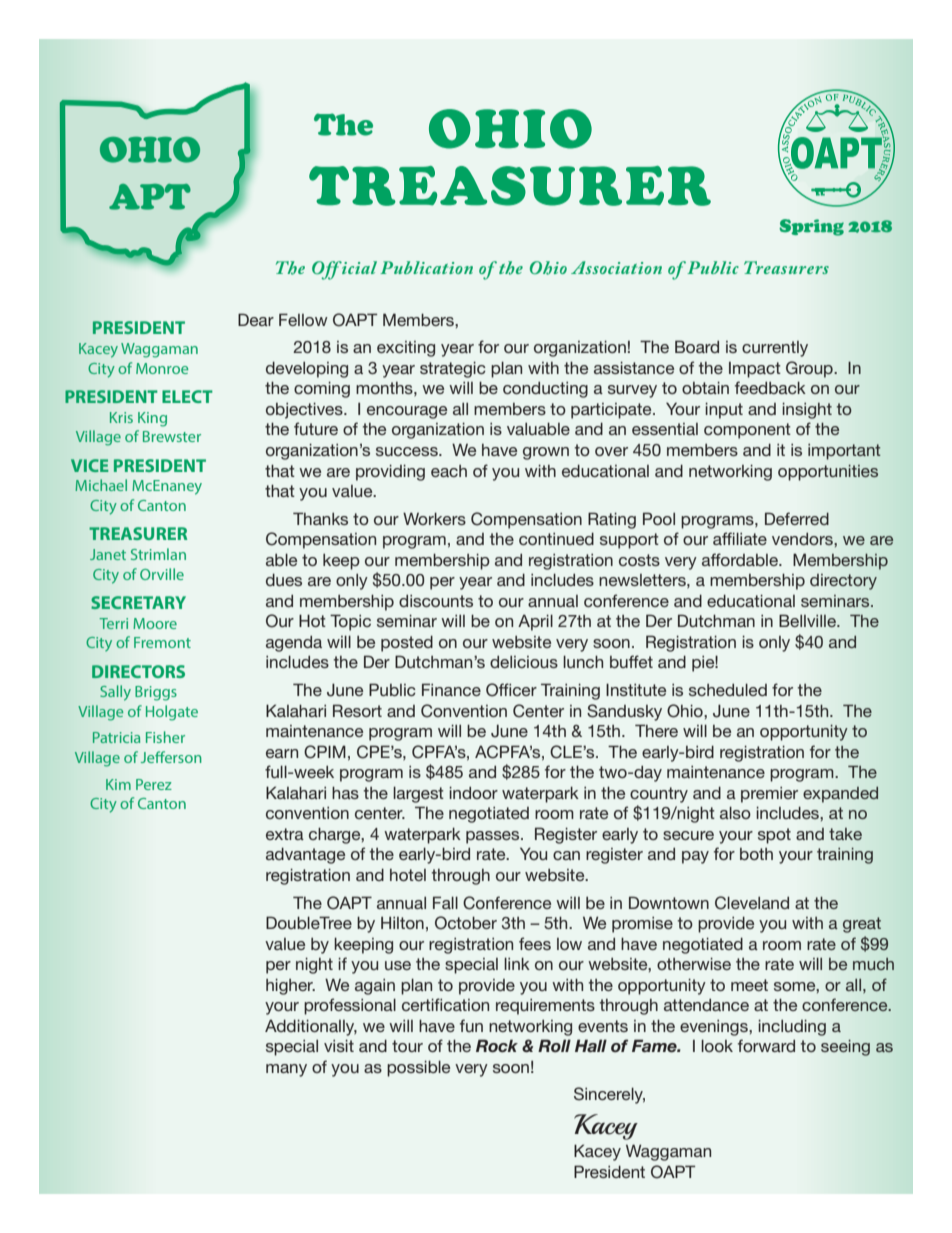 This screenshot has width=952, height=1233. What do you see at coordinates (497, 1046) in the screenshot?
I see `Rock` at bounding box center [497, 1046].
